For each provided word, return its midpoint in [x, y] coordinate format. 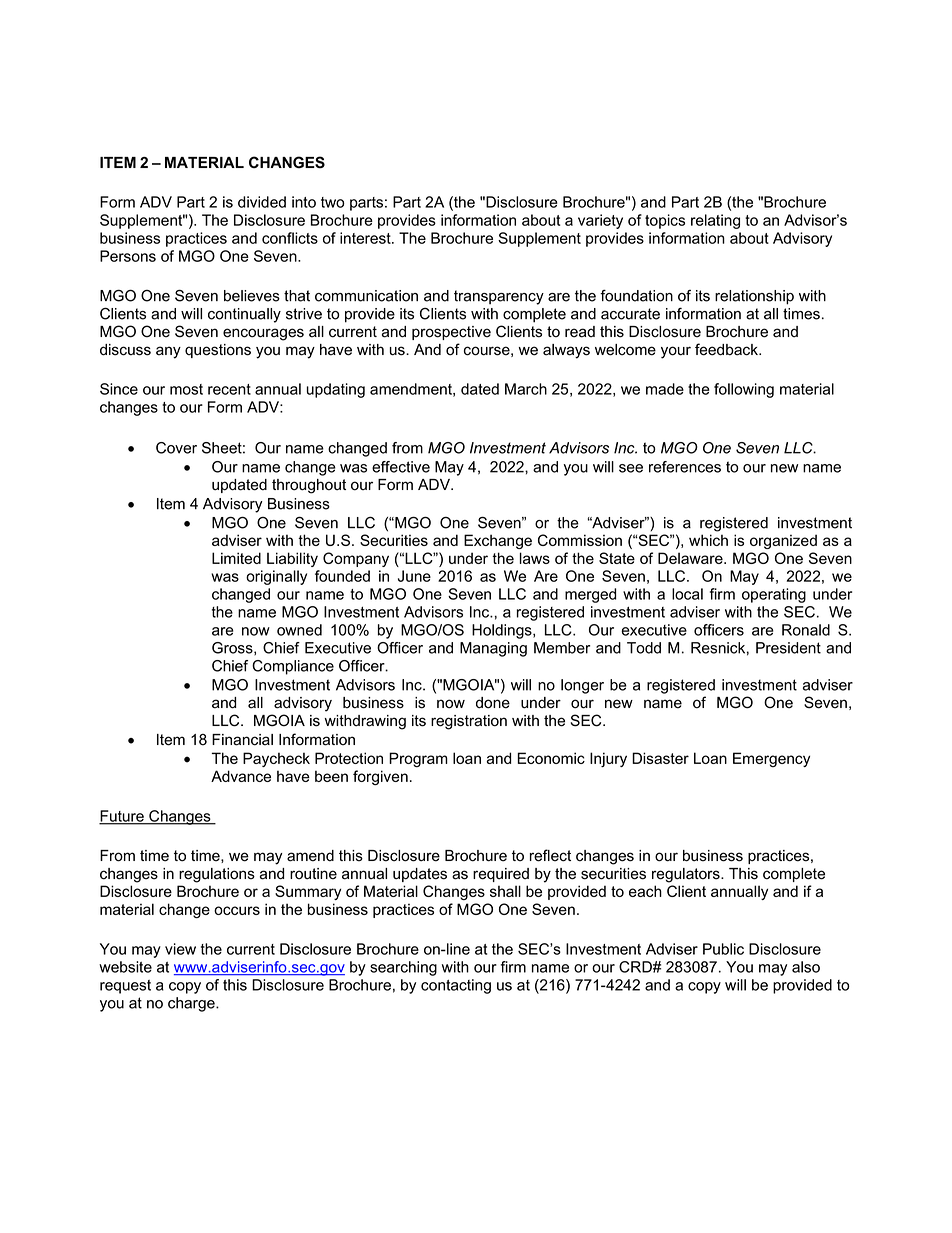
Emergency [771, 759]
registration [469, 722]
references [685, 467]
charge [192, 1004]
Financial [242, 740]
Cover [176, 448]
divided [262, 202]
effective [401, 467]
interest [366, 238]
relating [715, 221]
